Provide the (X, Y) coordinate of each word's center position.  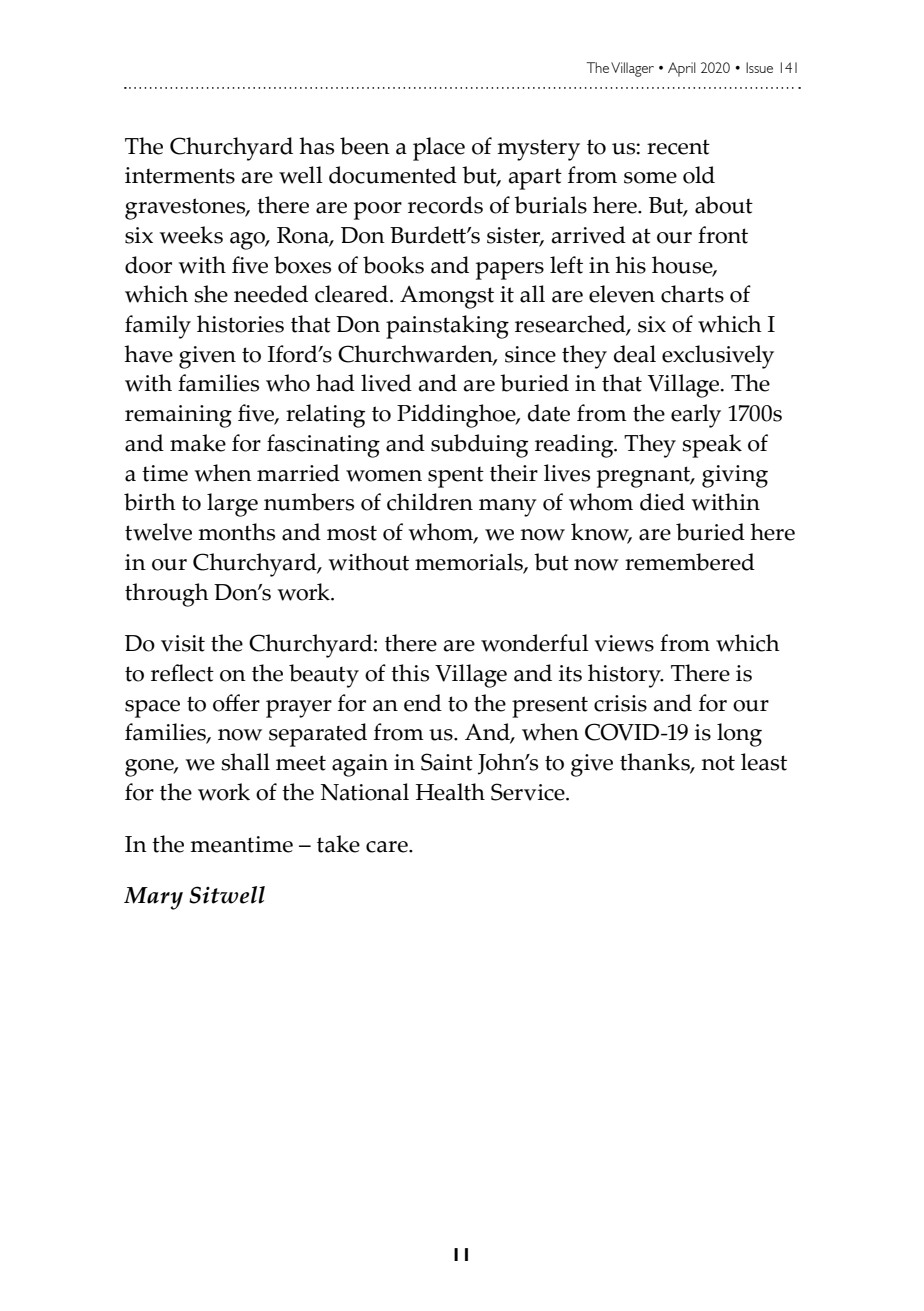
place (439, 149)
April (682, 69)
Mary (153, 898)
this (410, 673)
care (388, 847)
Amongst (447, 297)
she (211, 294)
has (316, 146)
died (662, 502)
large (232, 505)
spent (456, 477)
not (718, 763)
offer (236, 703)
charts (692, 294)
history (625, 676)
